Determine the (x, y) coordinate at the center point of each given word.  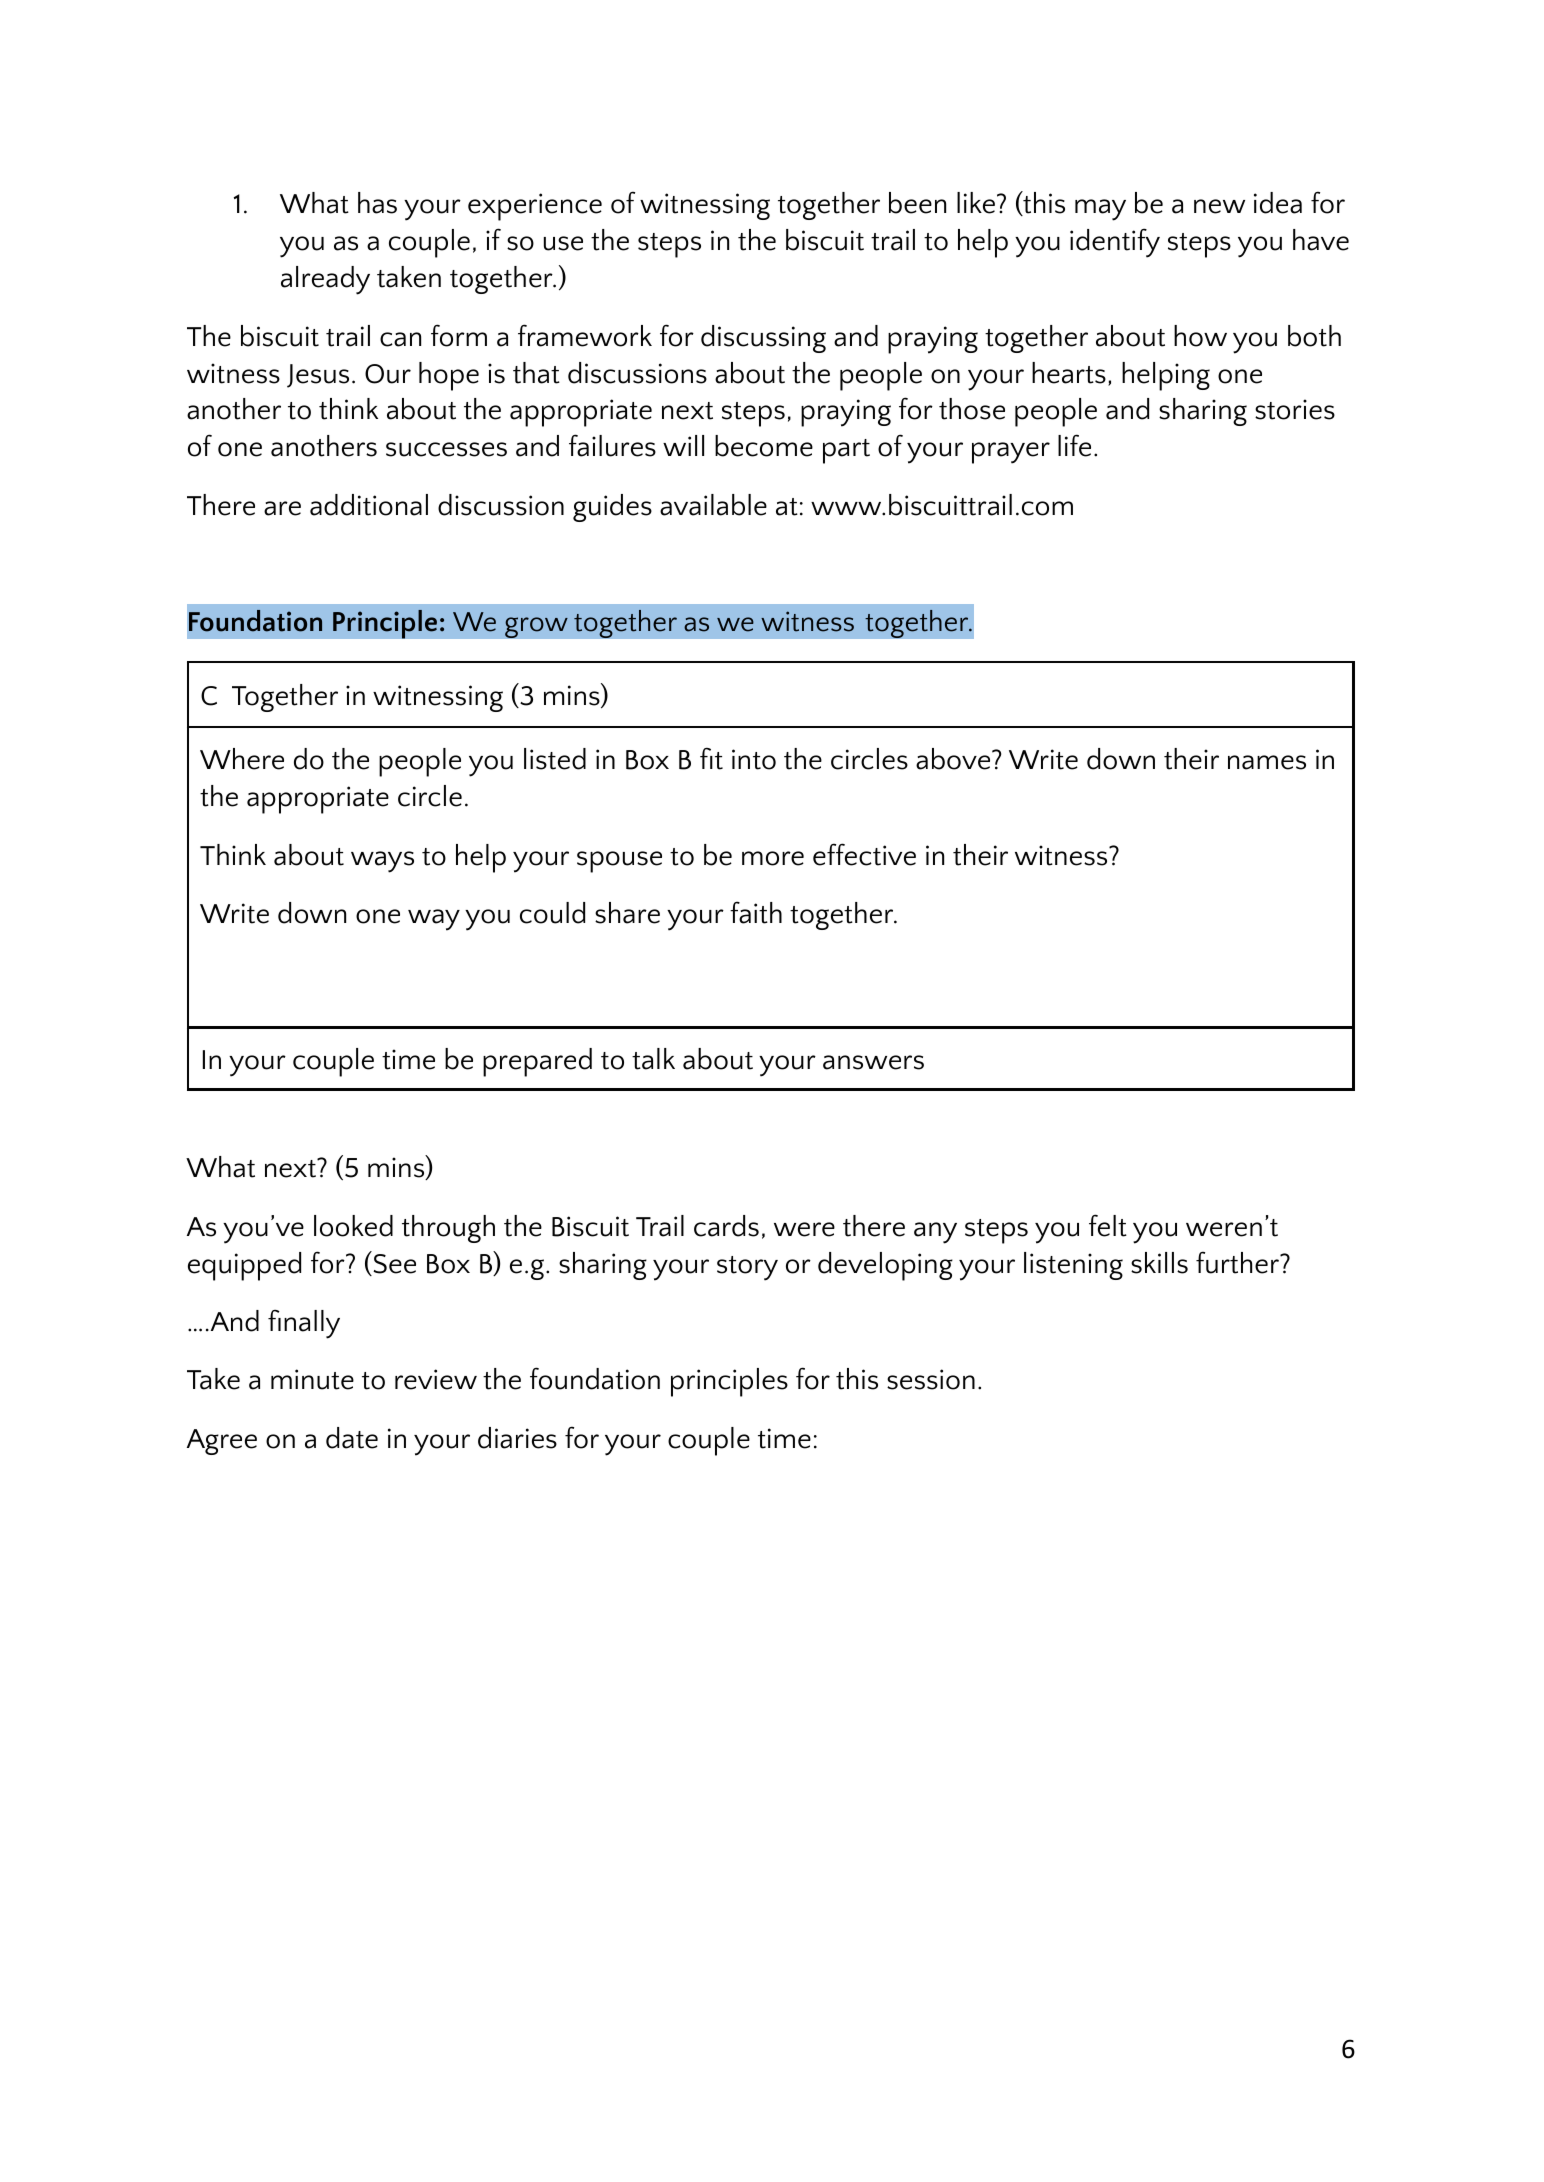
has (377, 203)
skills (1159, 1263)
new (1219, 206)
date (352, 1438)
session (931, 1379)
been (917, 203)
